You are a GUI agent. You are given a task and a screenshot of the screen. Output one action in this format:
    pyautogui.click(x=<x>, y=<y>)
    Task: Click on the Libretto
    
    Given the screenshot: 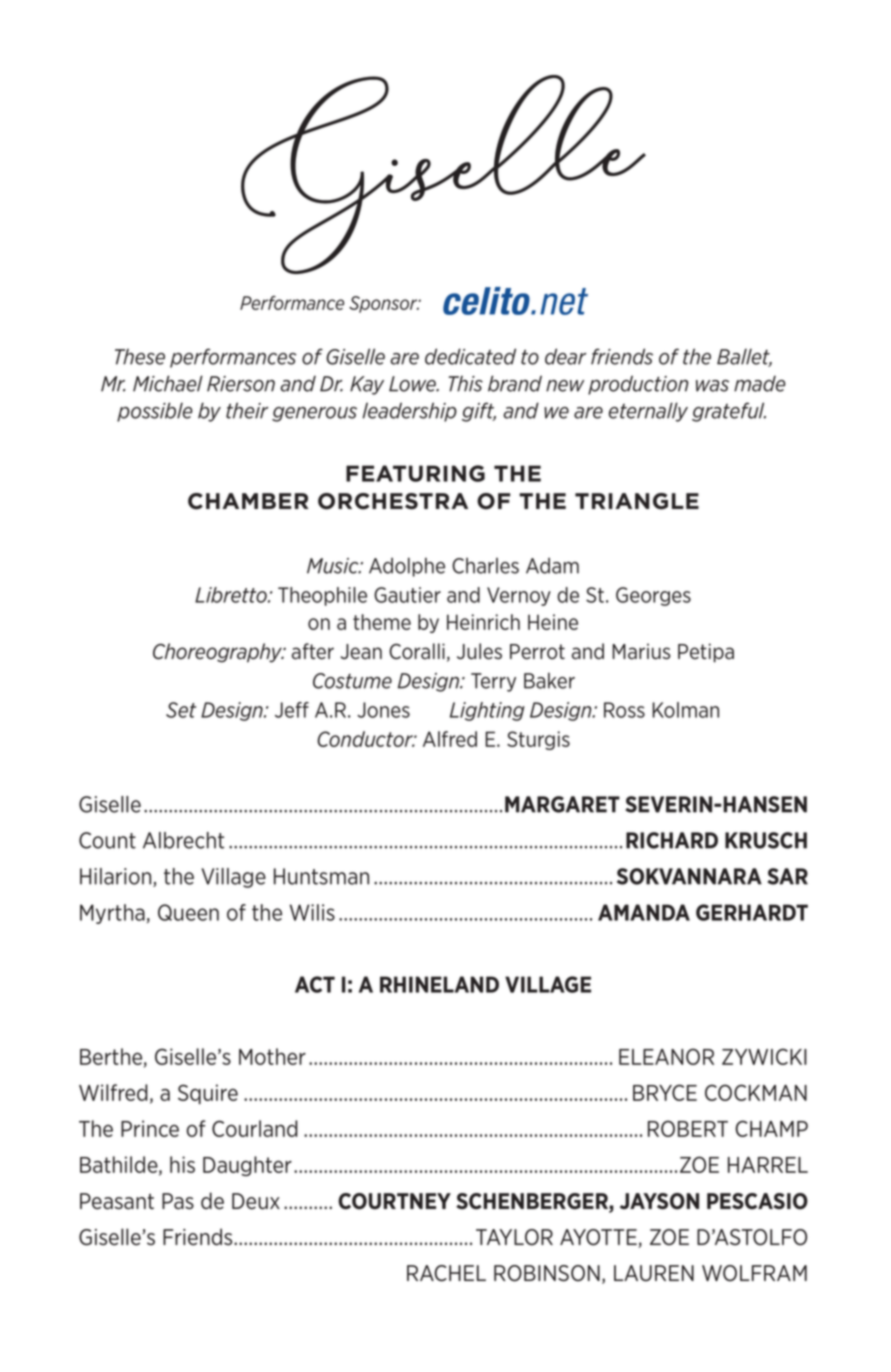 What is the action you would take?
    pyautogui.click(x=232, y=595)
